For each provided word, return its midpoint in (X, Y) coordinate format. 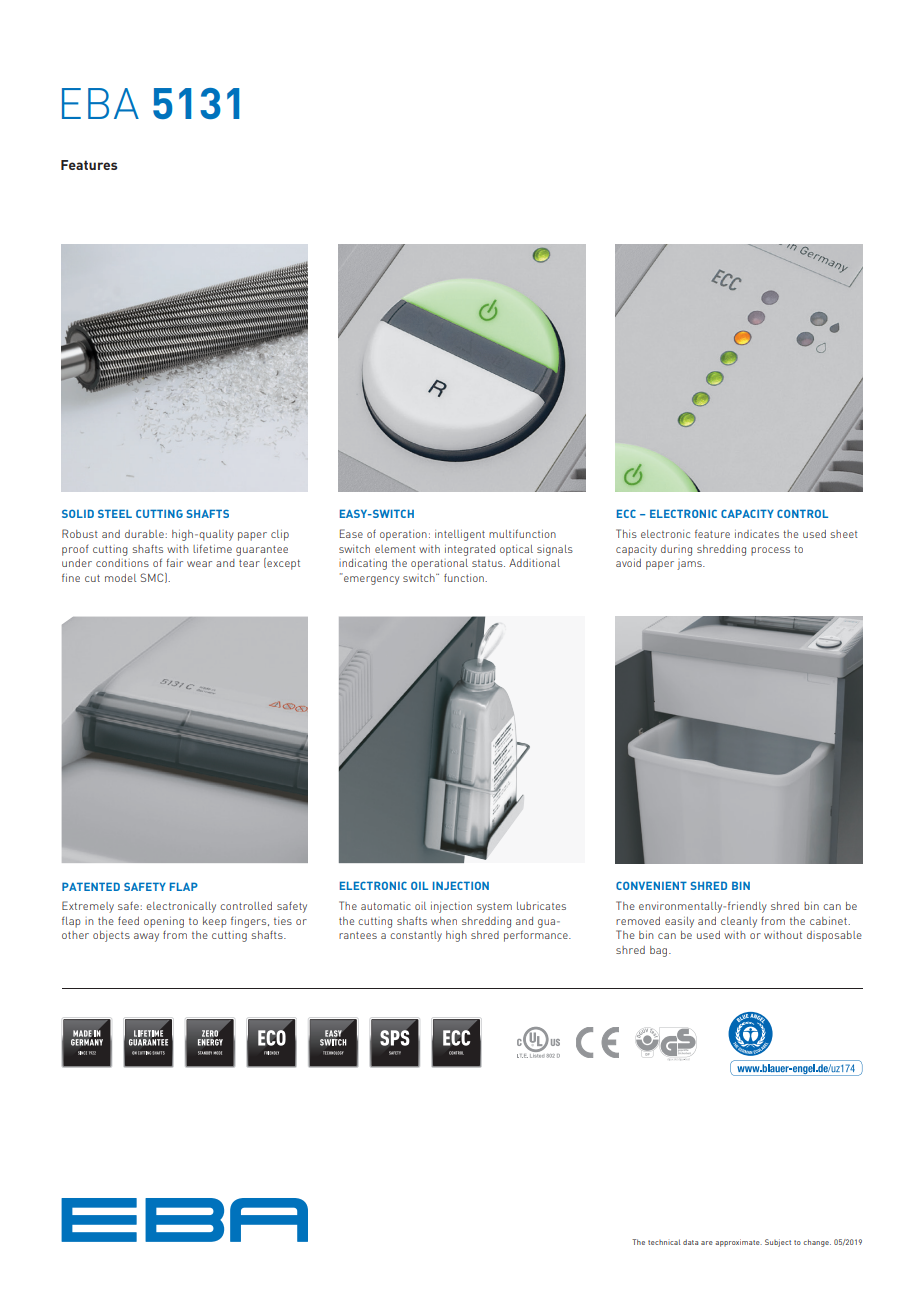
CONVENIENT (651, 885)
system (494, 908)
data (690, 1242)
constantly (416, 936)
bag (660, 951)
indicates (757, 534)
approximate (738, 1243)
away (146, 937)
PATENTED (91, 886)
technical (664, 1242)
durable (145, 534)
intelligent (460, 535)
